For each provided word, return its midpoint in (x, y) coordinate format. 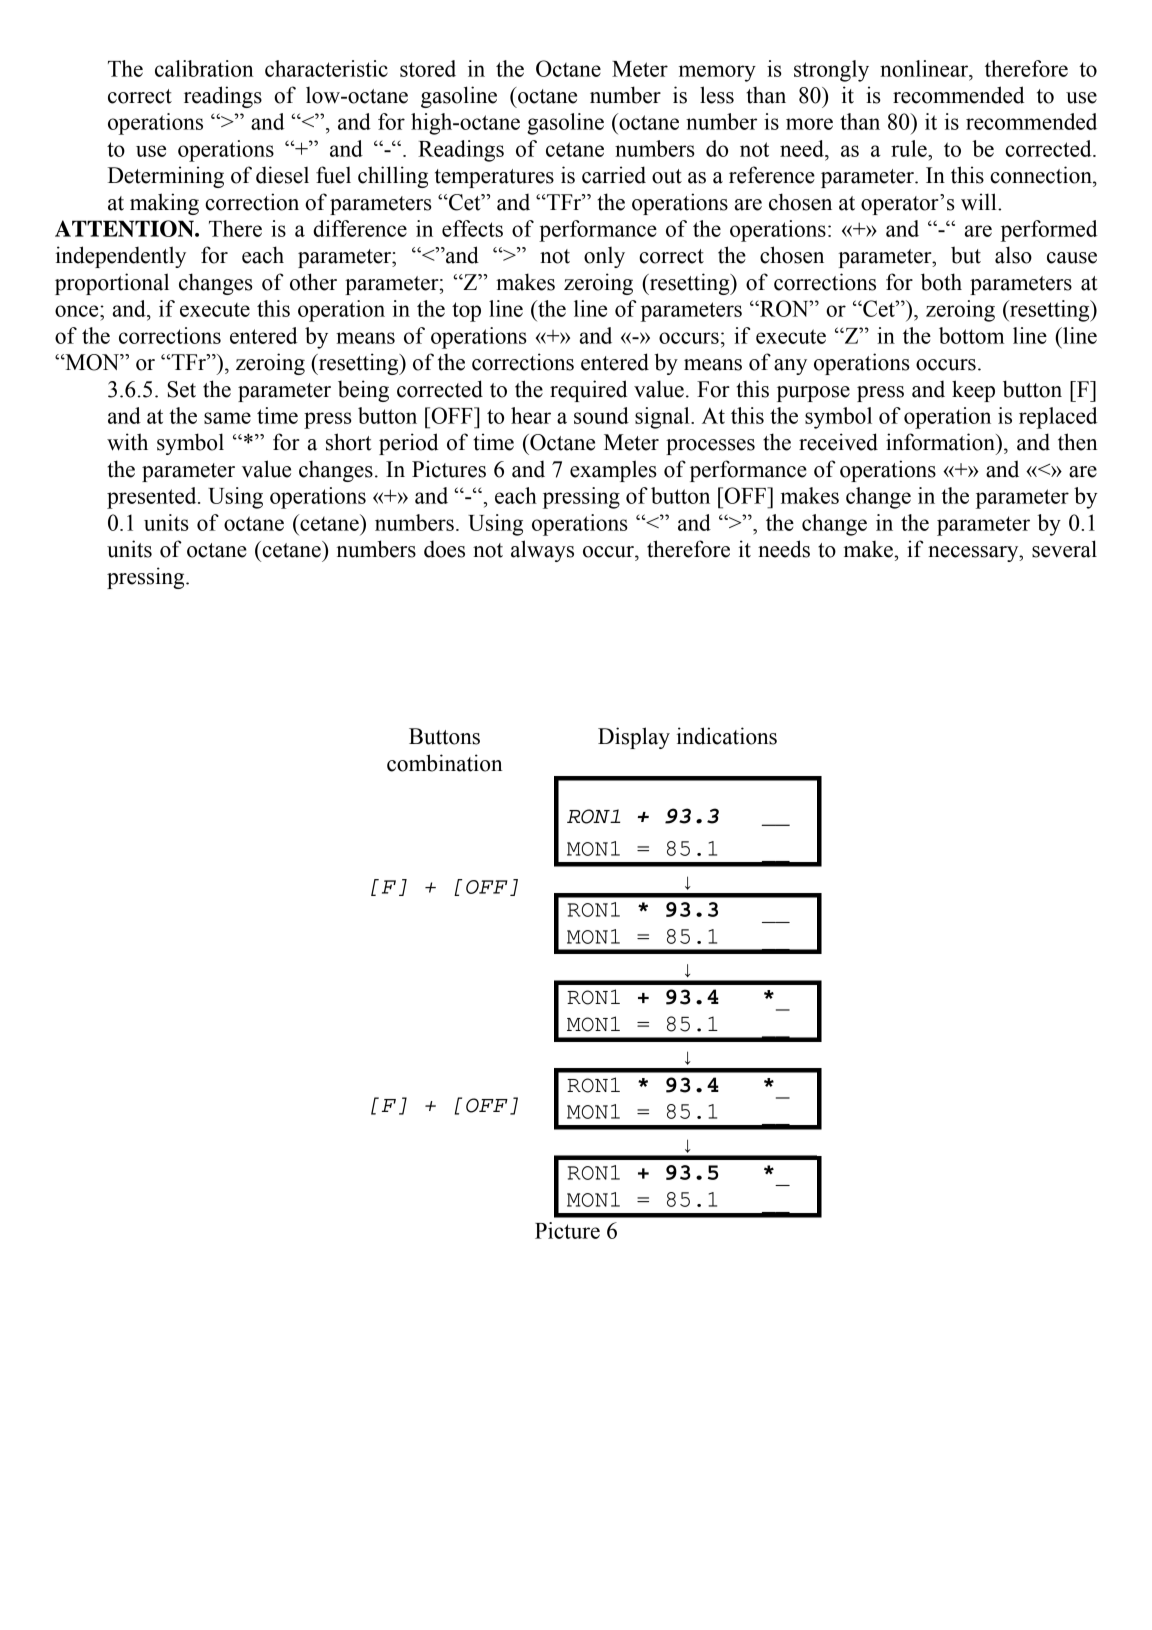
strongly (831, 71)
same (227, 418)
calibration (204, 68)
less (717, 95)
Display (634, 738)
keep (973, 391)
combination (445, 763)
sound (601, 415)
